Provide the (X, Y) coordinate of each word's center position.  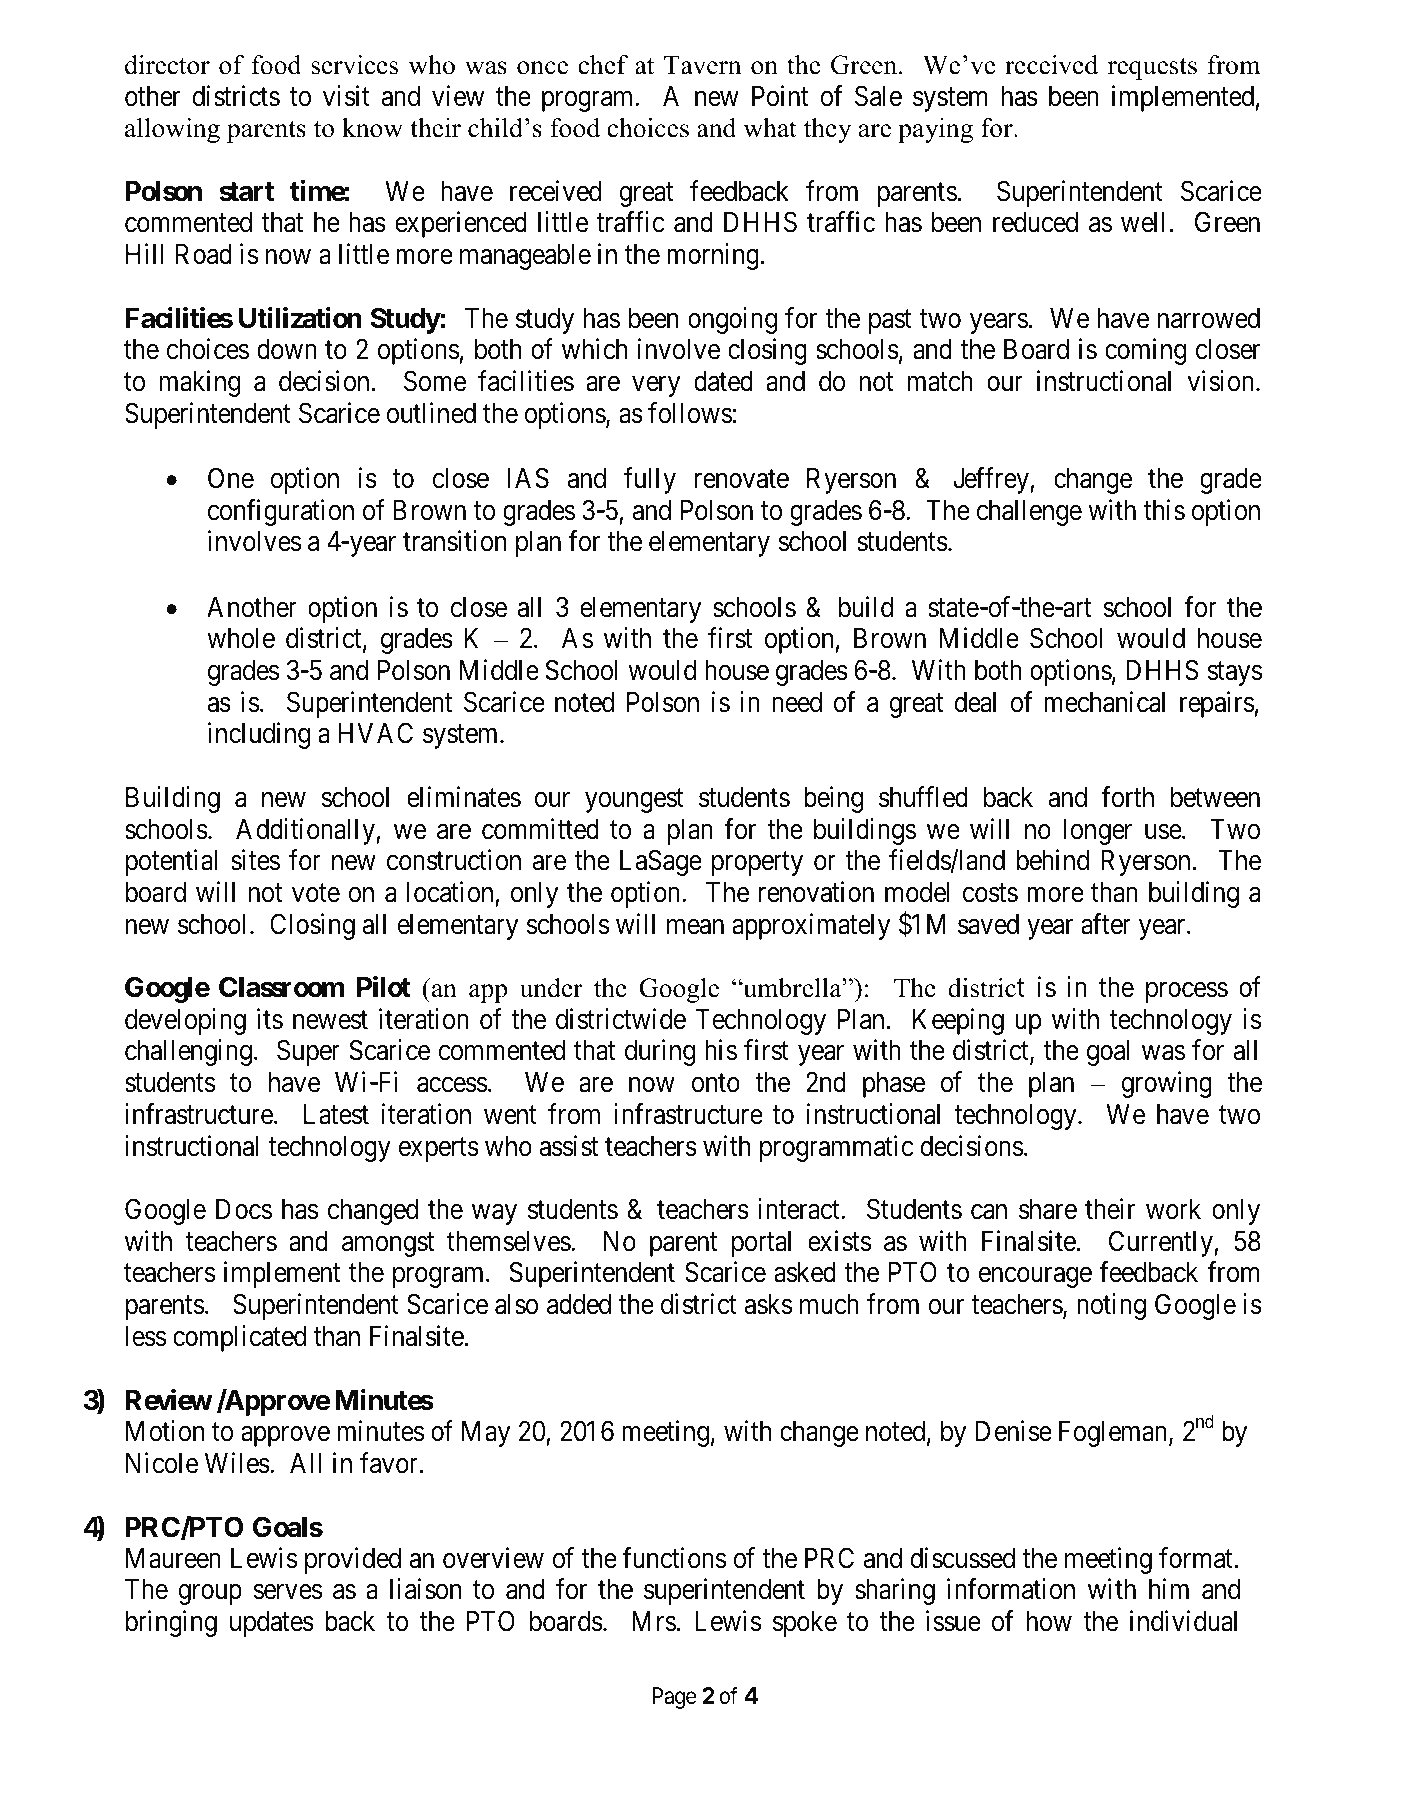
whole (241, 638)
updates (272, 1624)
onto (716, 1083)
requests (1152, 69)
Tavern (703, 65)
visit (346, 96)
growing (1166, 1084)
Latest (336, 1114)
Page (674, 1698)
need (797, 702)
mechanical (1104, 702)
